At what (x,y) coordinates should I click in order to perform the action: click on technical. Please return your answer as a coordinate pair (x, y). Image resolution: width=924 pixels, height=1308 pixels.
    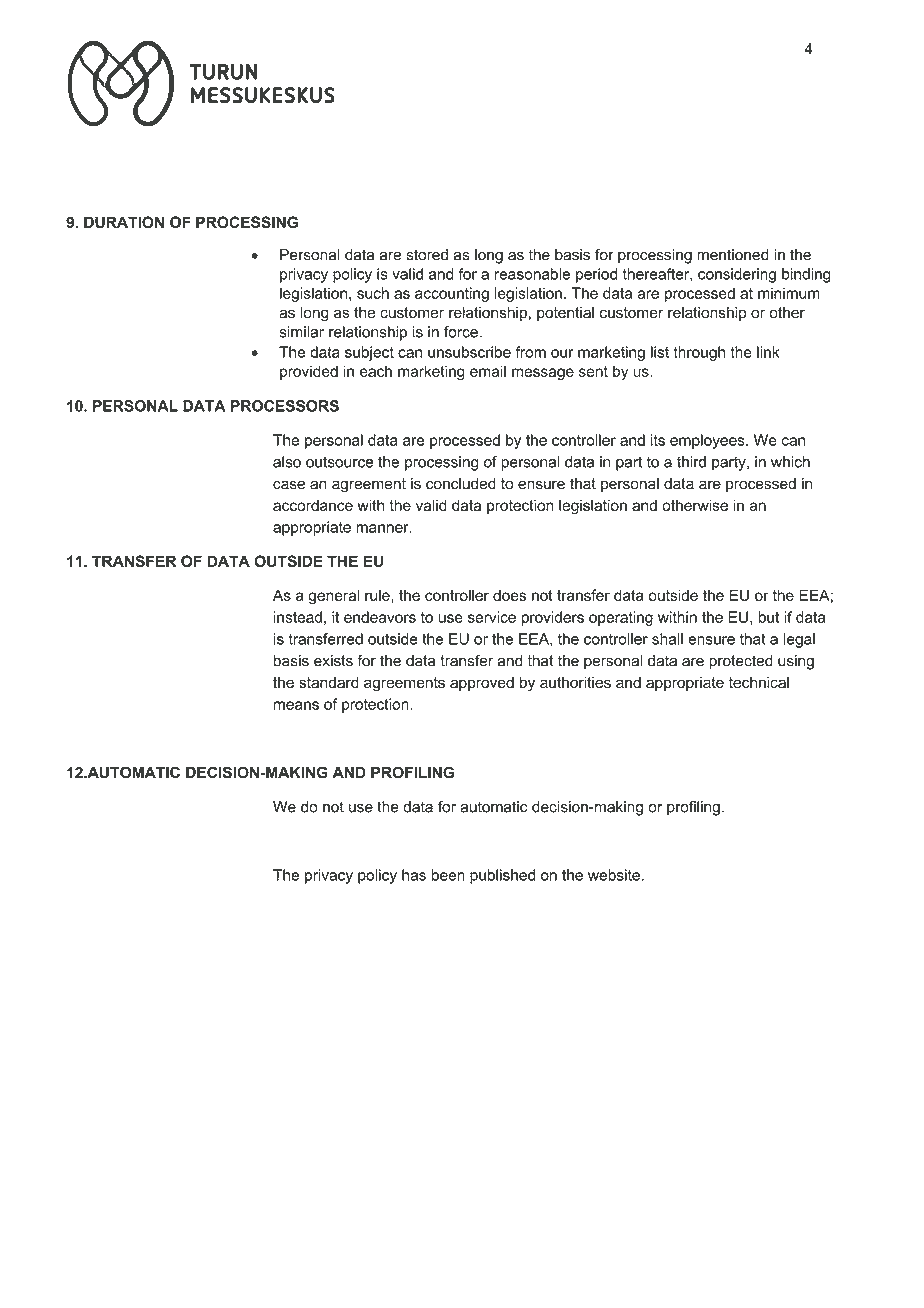
    Looking at the image, I should click on (759, 682).
